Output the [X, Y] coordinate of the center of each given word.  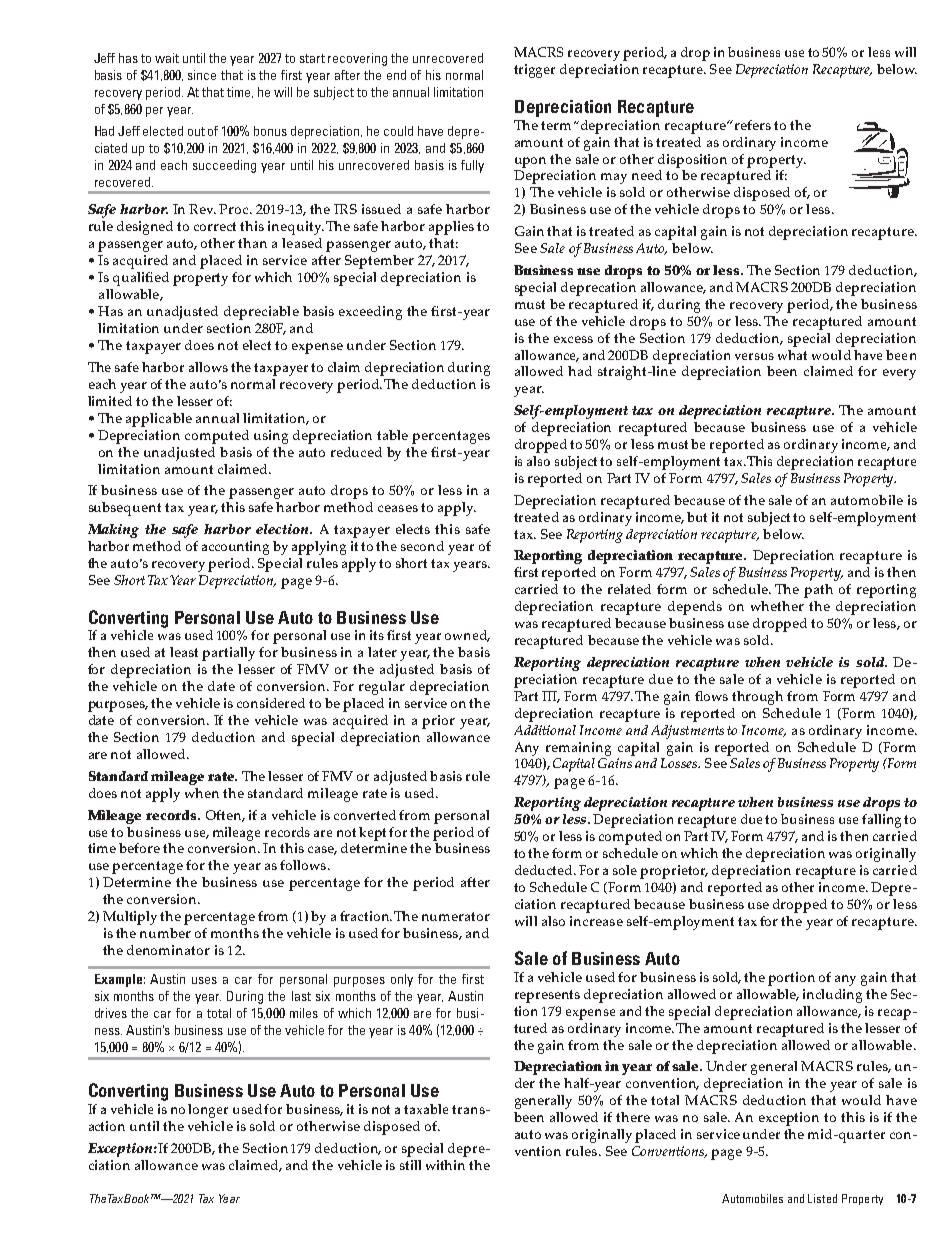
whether [777, 606]
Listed [822, 1198]
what [792, 355]
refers [753, 125]
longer [208, 1111]
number [165, 933]
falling [881, 821]
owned [467, 636]
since [202, 75]
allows [208, 367]
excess [573, 339]
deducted [545, 870]
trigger [534, 71]
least [184, 652]
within [445, 1165]
